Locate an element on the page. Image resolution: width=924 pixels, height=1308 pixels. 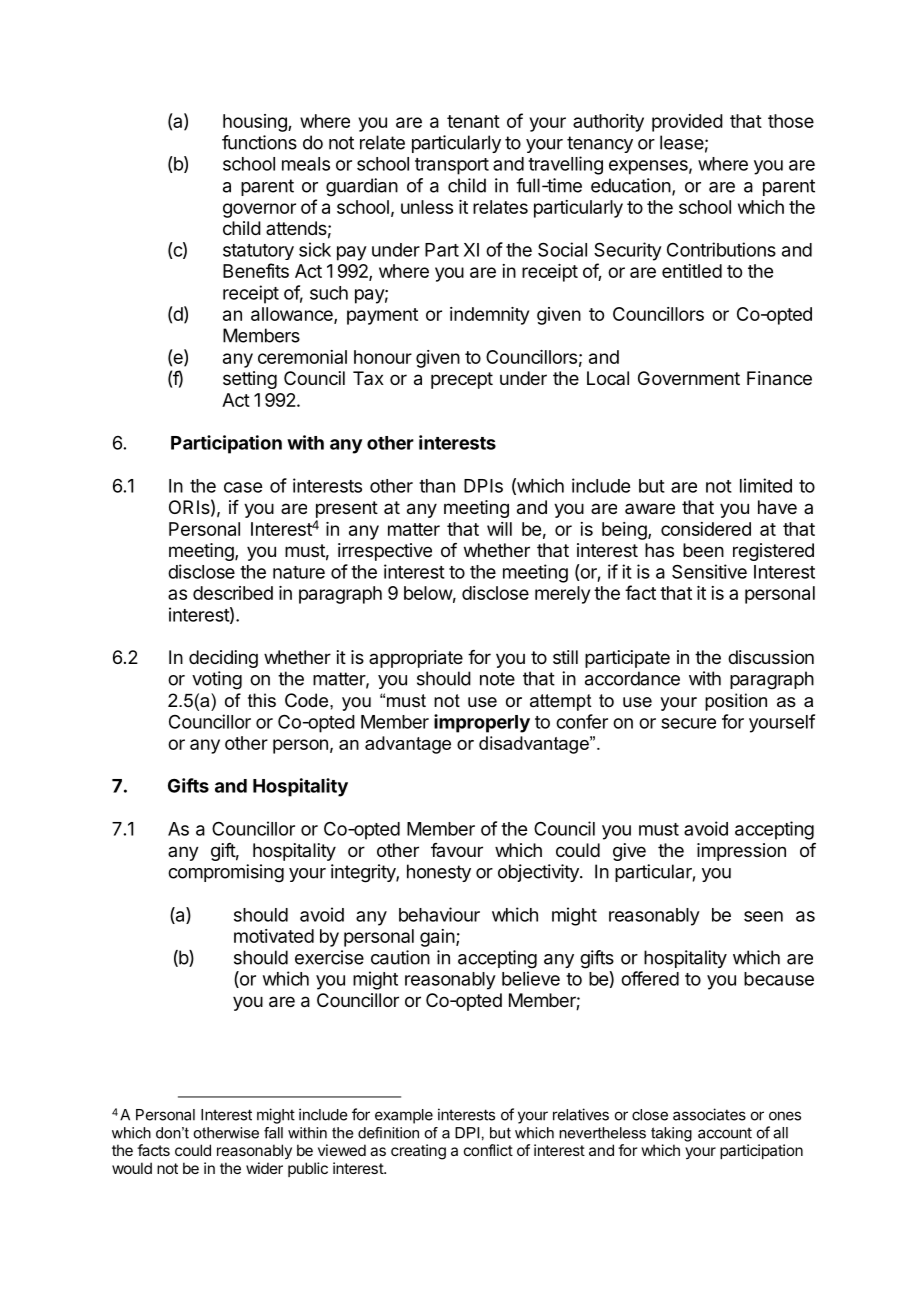
compromising is located at coordinates (226, 873).
